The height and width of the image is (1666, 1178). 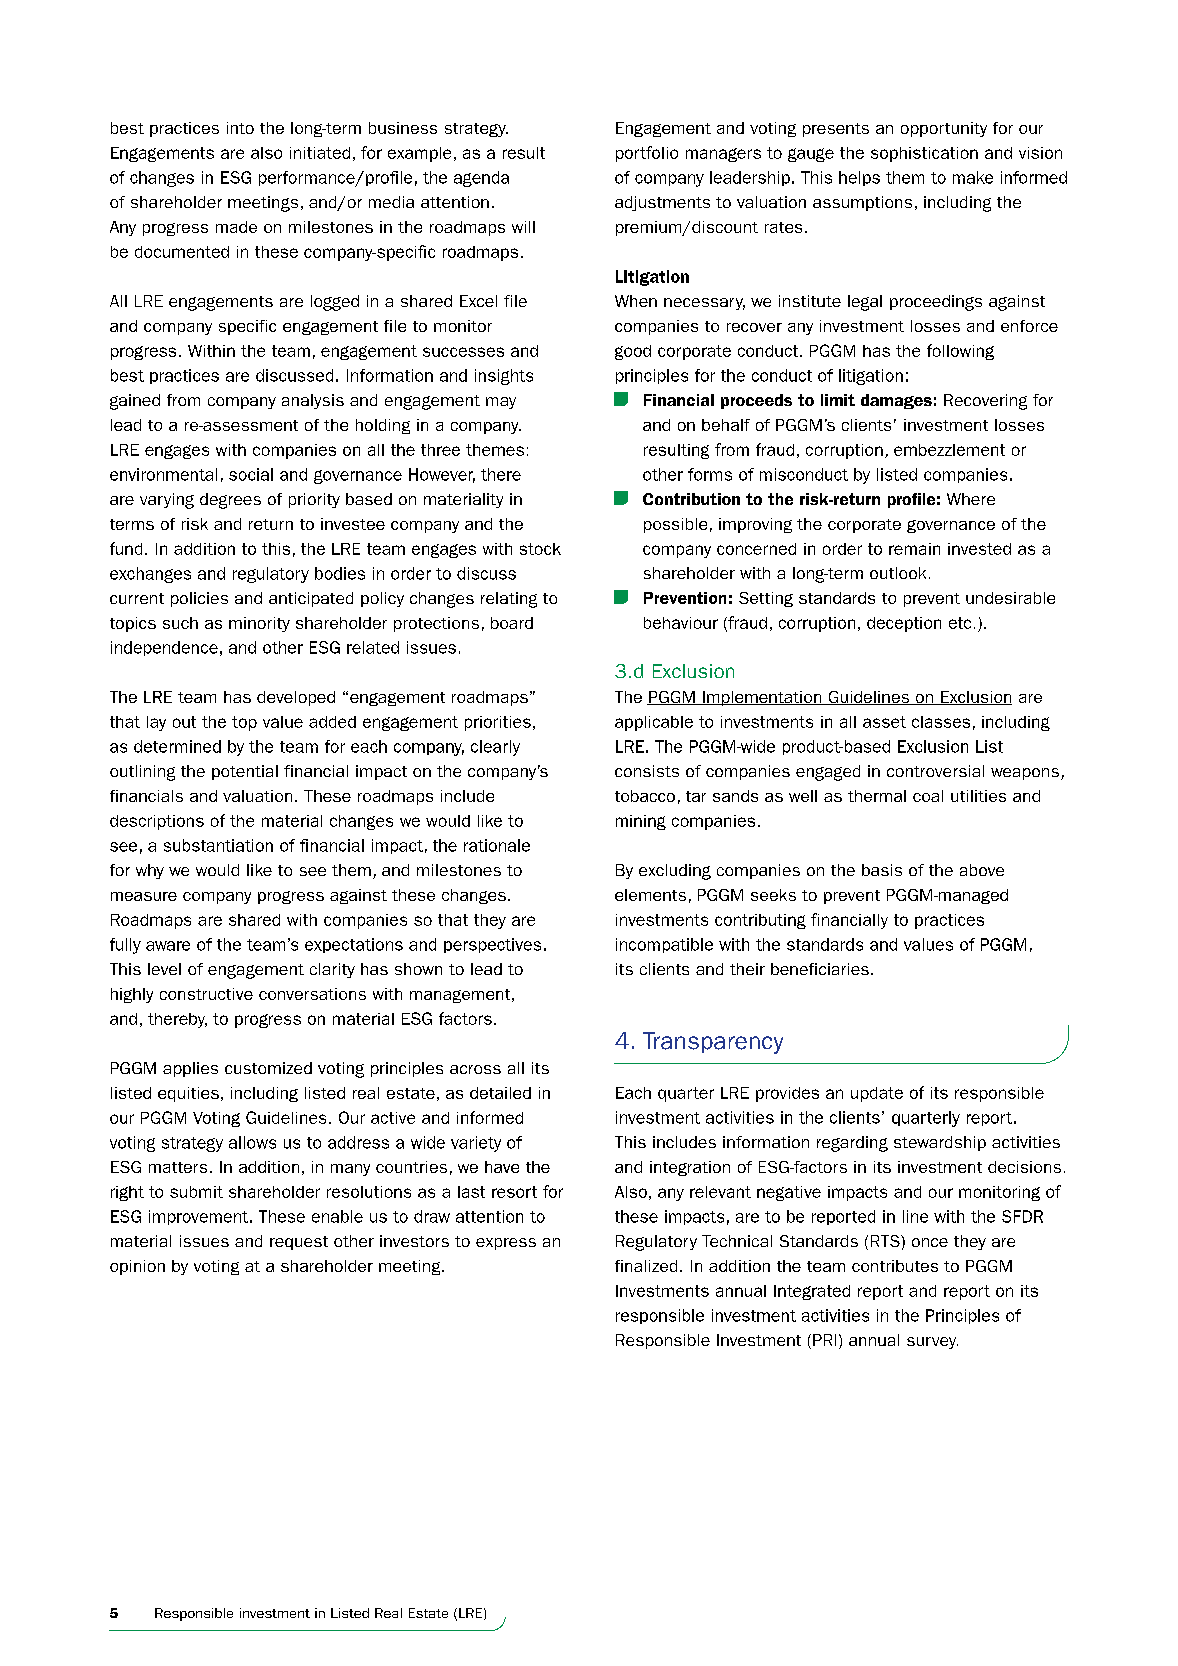 I want to click on social, so click(x=251, y=474).
